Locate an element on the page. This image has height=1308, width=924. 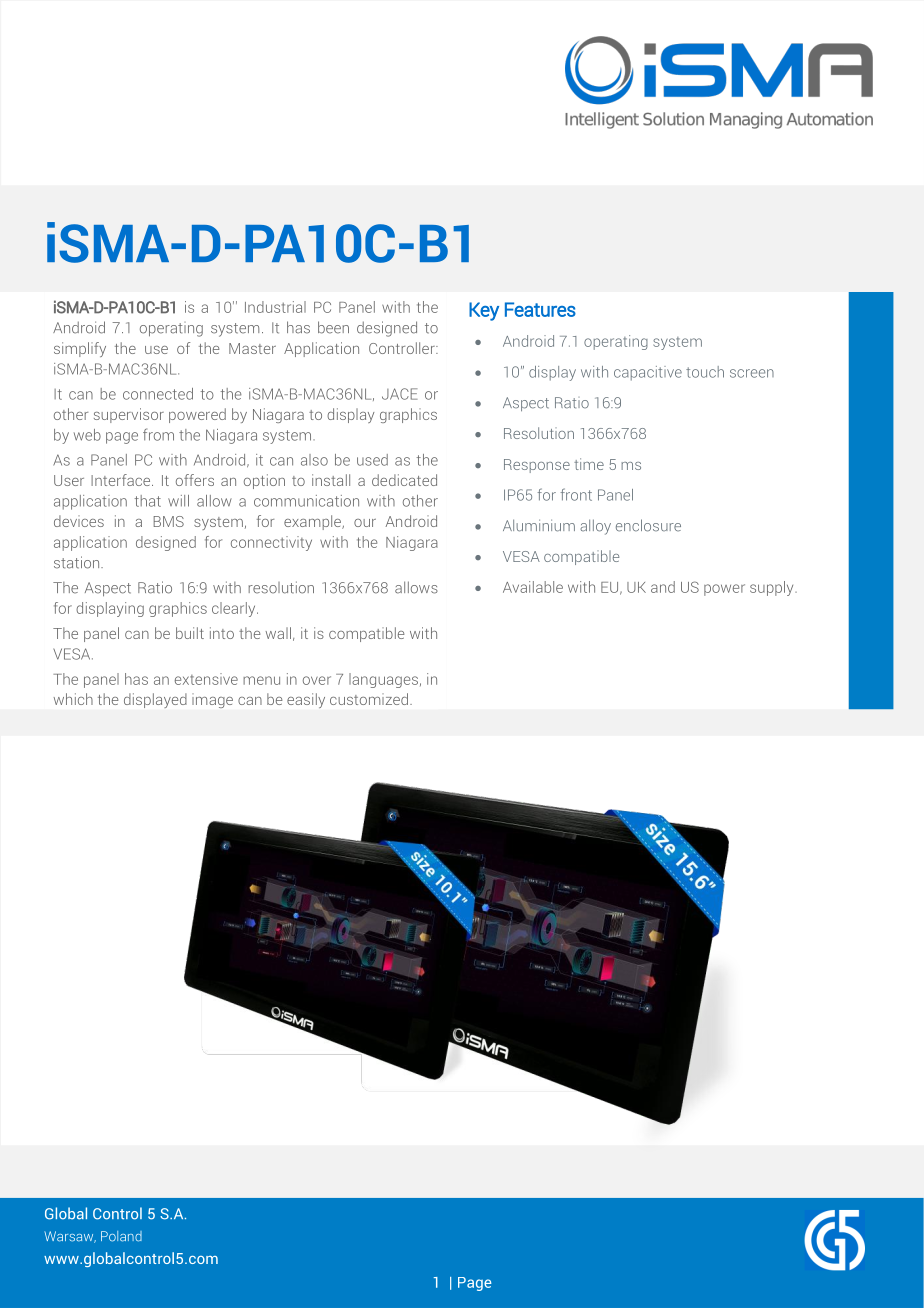
touch is located at coordinates (705, 372).
